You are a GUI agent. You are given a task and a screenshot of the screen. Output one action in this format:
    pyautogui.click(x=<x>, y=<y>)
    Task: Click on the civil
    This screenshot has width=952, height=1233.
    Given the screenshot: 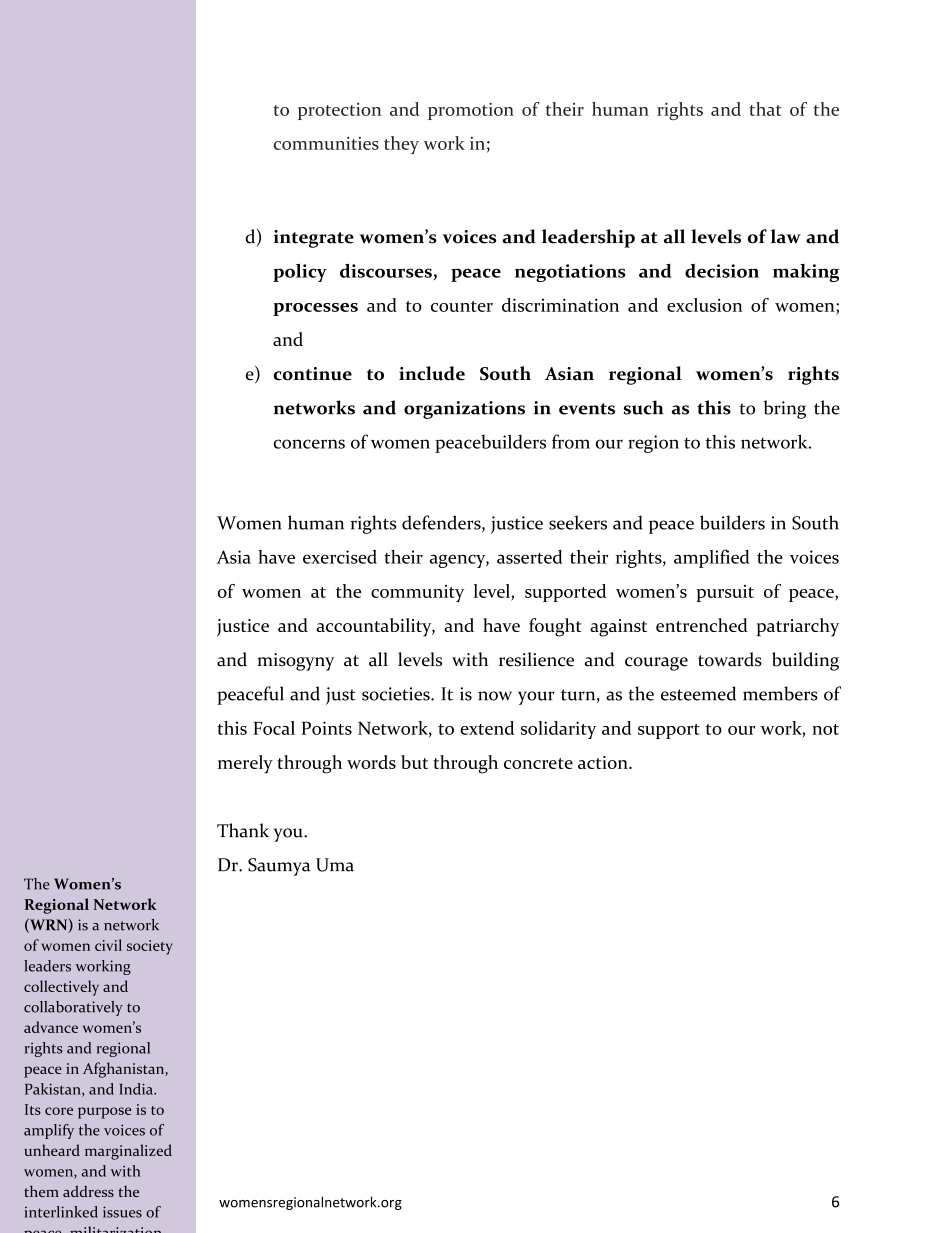 What is the action you would take?
    pyautogui.click(x=108, y=945)
